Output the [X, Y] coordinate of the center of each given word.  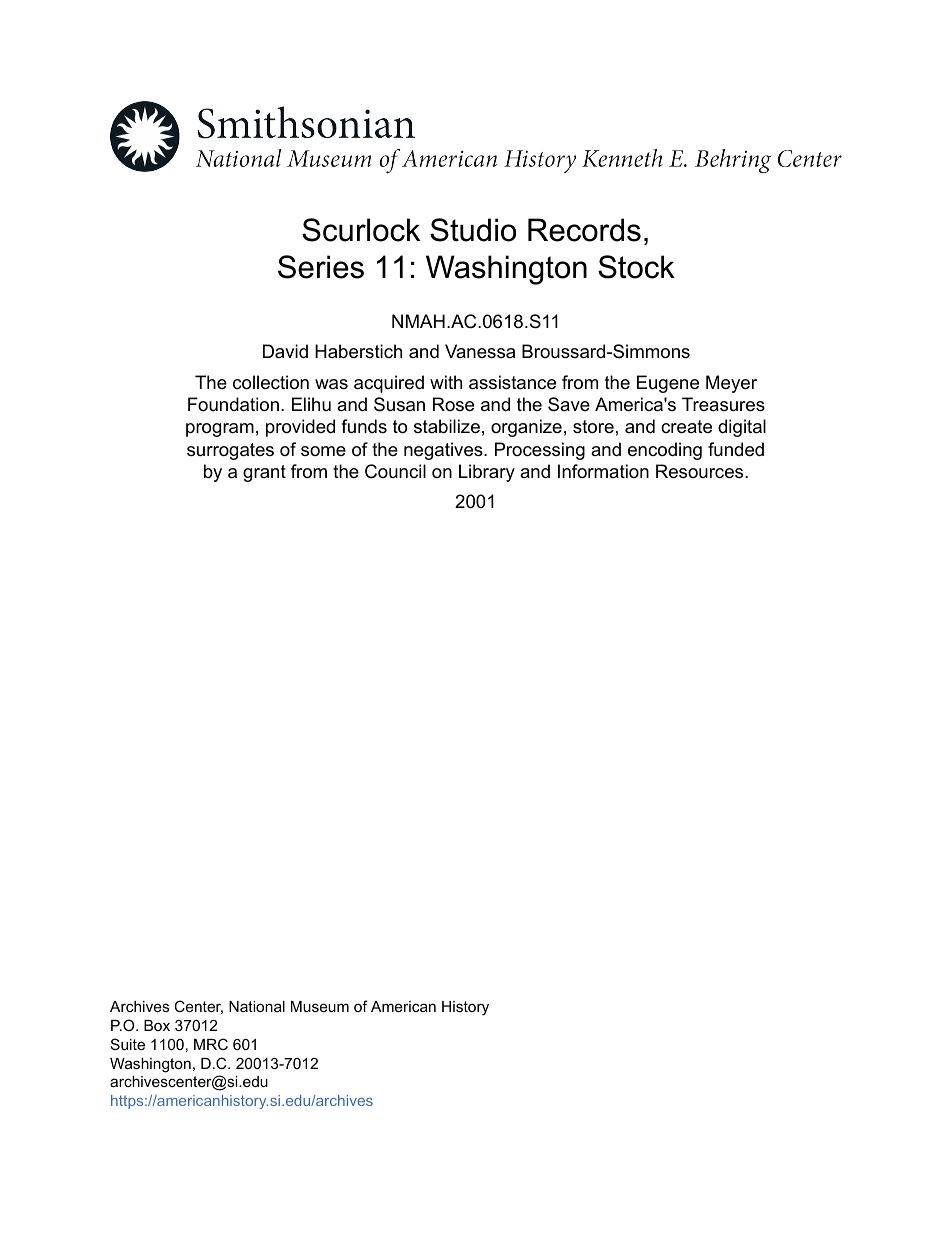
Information [603, 471]
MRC [211, 1044]
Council [395, 471]
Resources [701, 471]
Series [321, 267]
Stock [636, 267]
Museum [320, 1006]
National [257, 1006]
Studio [473, 230]
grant [264, 473]
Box [157, 1025]
